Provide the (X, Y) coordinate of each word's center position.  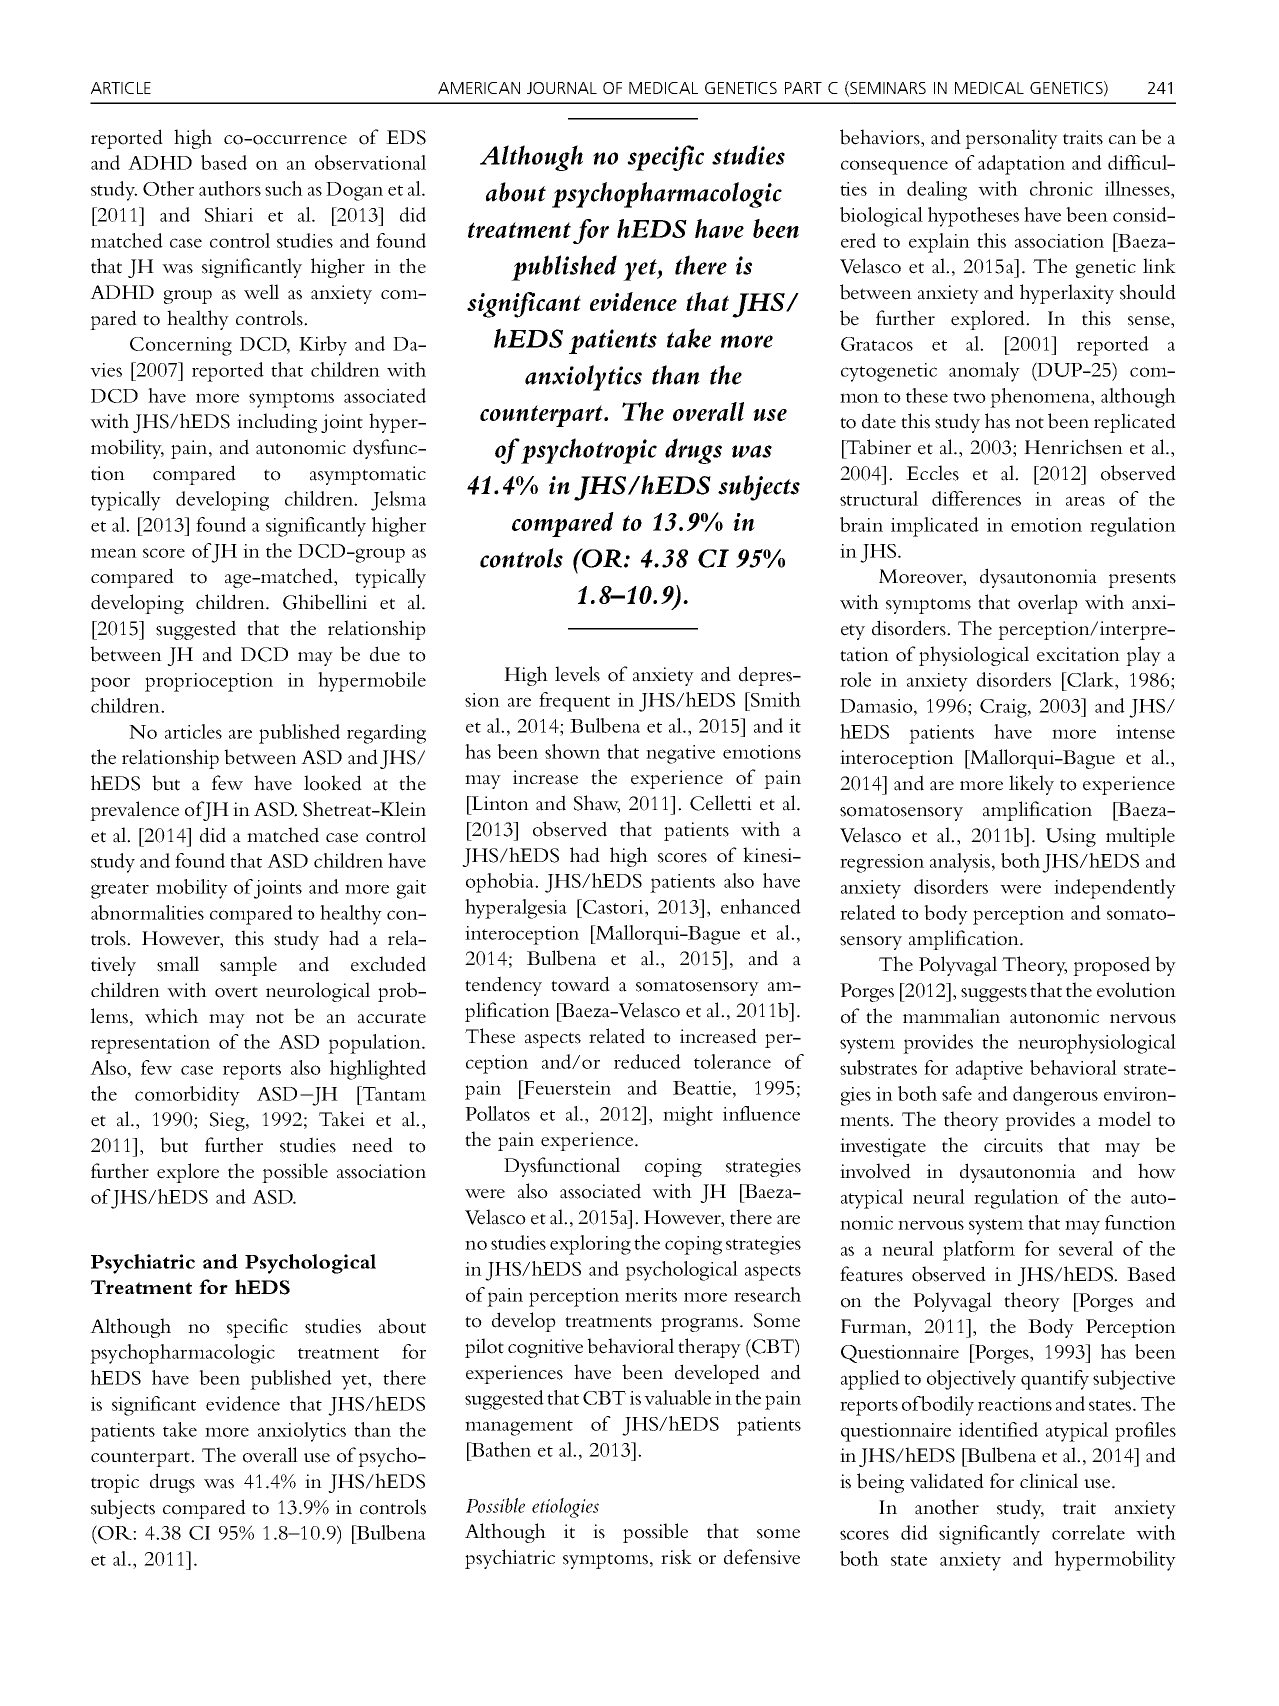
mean (114, 553)
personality (1011, 139)
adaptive (989, 1070)
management (519, 1428)
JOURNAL (562, 88)
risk (676, 1557)
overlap (1048, 604)
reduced (647, 1061)
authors (230, 188)
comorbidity (187, 1096)
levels (577, 674)
